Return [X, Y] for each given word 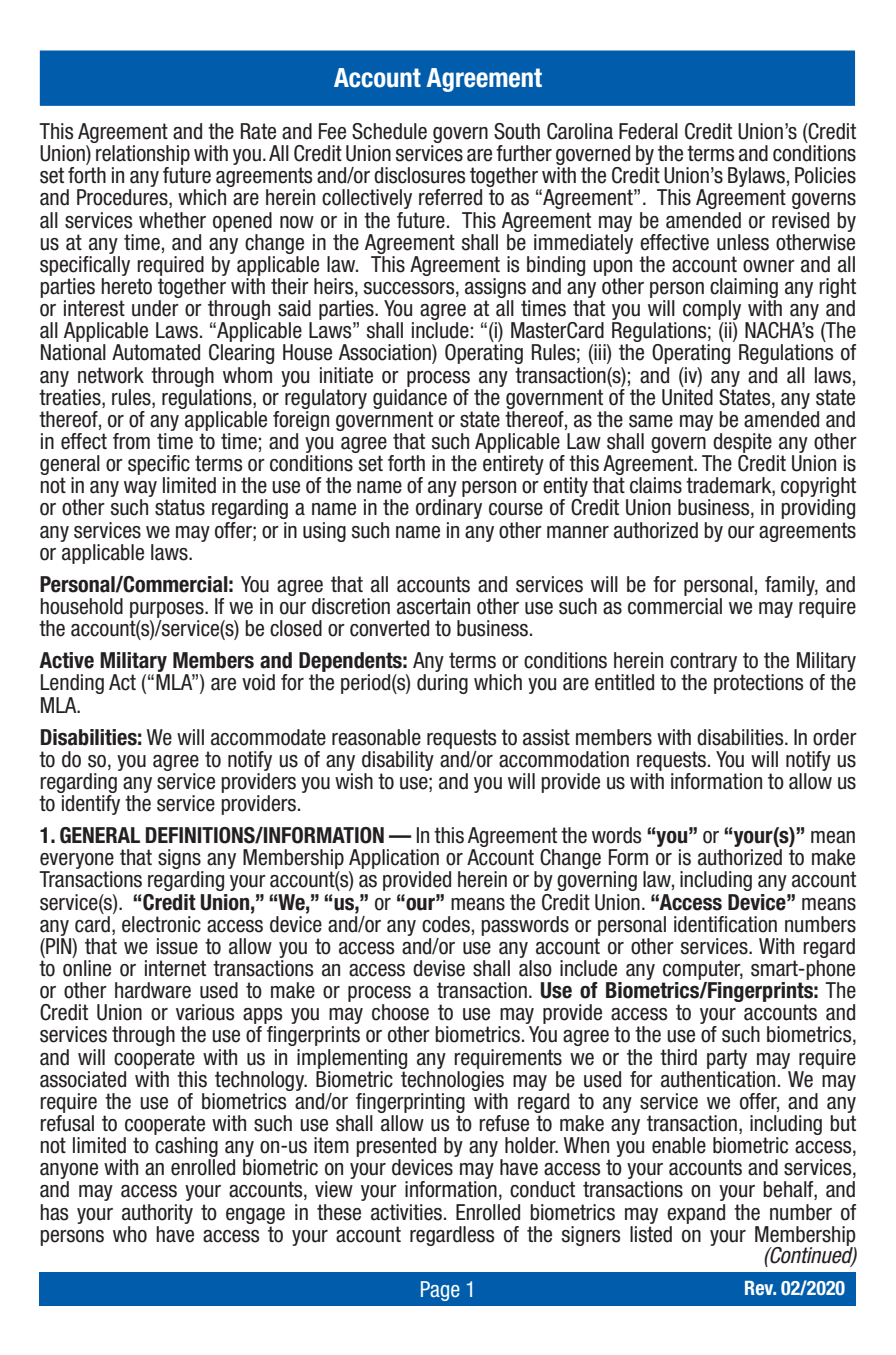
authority [157, 1214]
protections [759, 684]
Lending [72, 684]
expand [696, 1214]
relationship [143, 156]
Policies [825, 175]
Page [440, 1291]
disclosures [420, 175]
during [442, 684]
